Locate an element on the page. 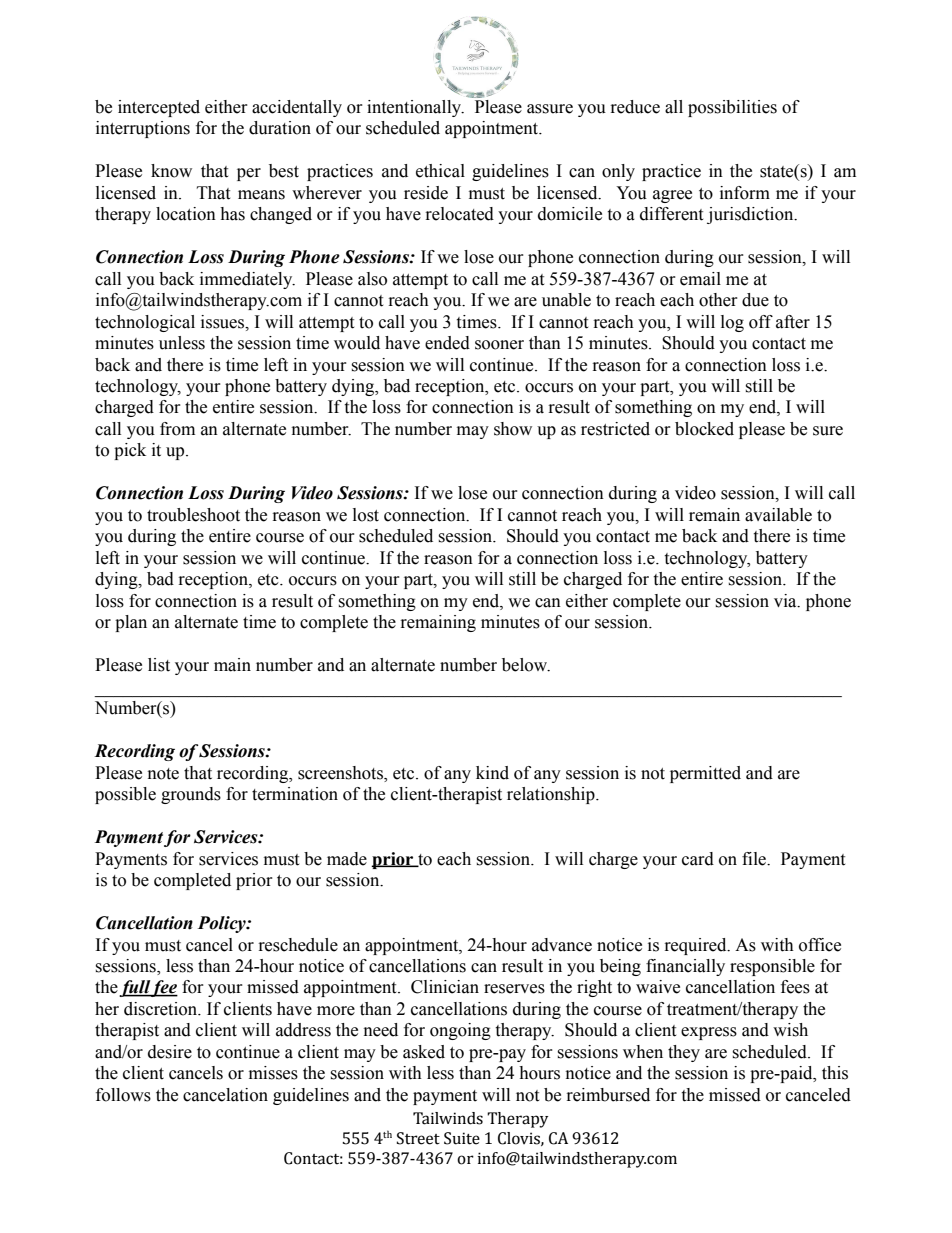 The width and height of the page is (952, 1233). ethical is located at coordinates (440, 171).
